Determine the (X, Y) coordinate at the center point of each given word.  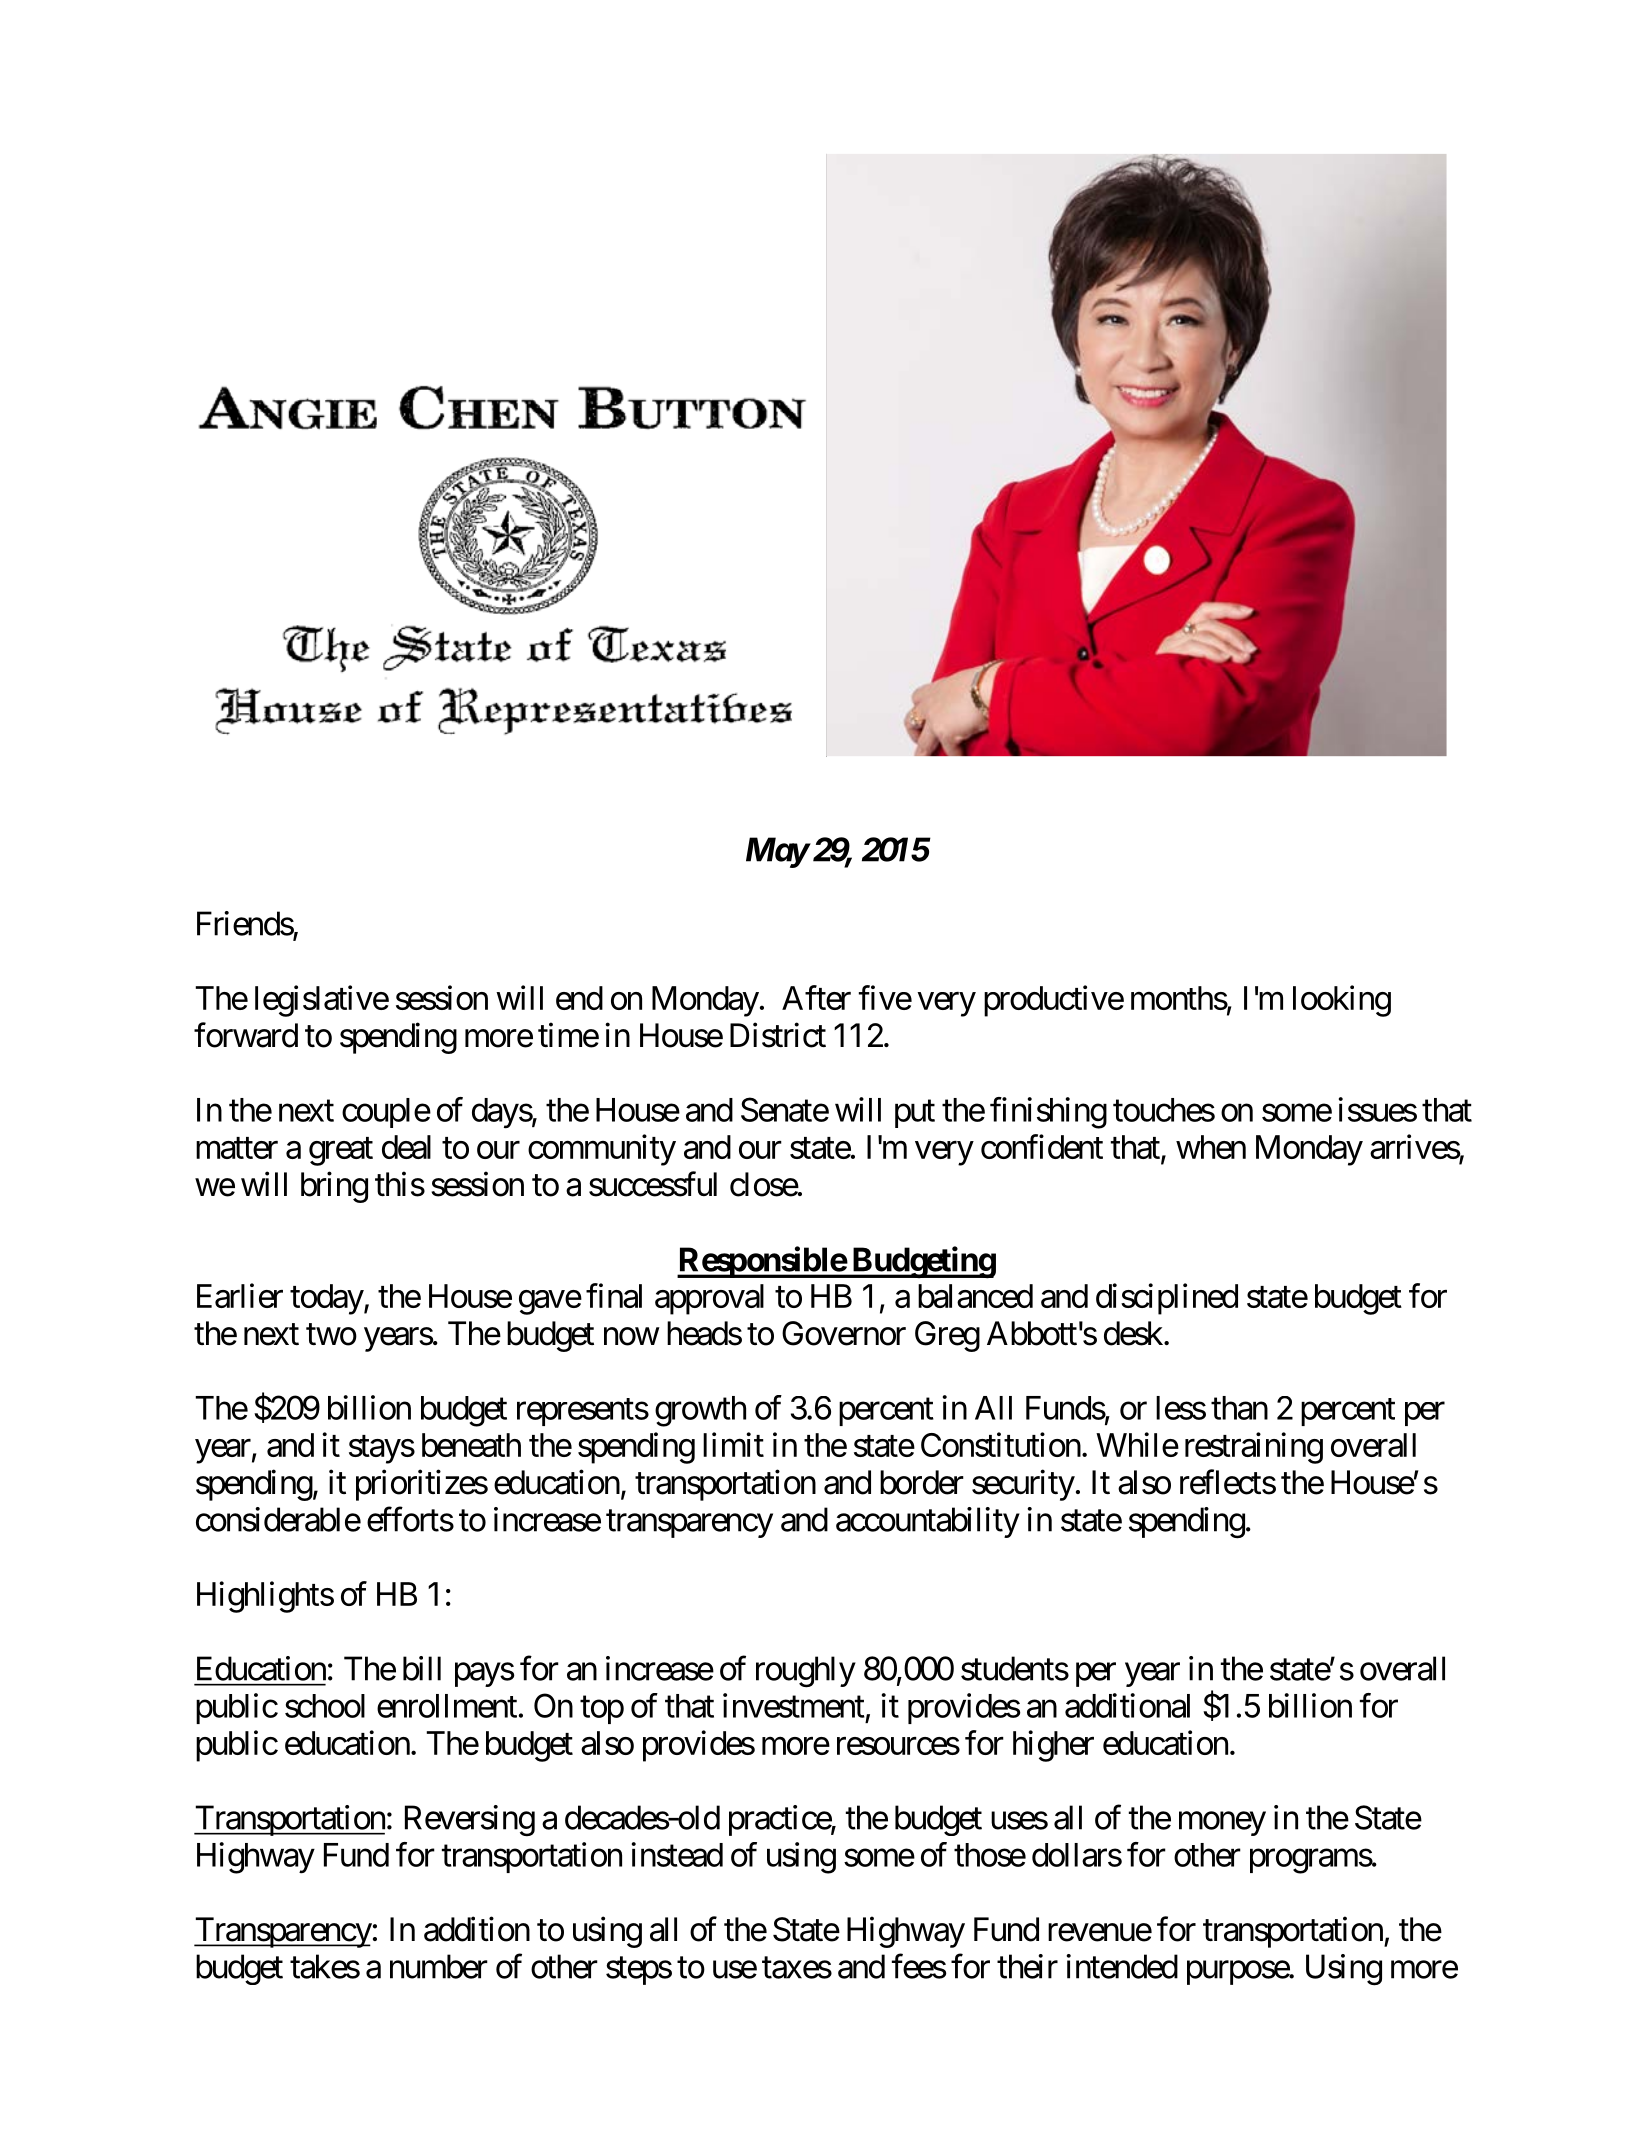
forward (246, 1035)
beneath (471, 1445)
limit (733, 1444)
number (439, 1966)
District (778, 1035)
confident (1042, 1146)
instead (677, 1854)
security (1023, 1485)
